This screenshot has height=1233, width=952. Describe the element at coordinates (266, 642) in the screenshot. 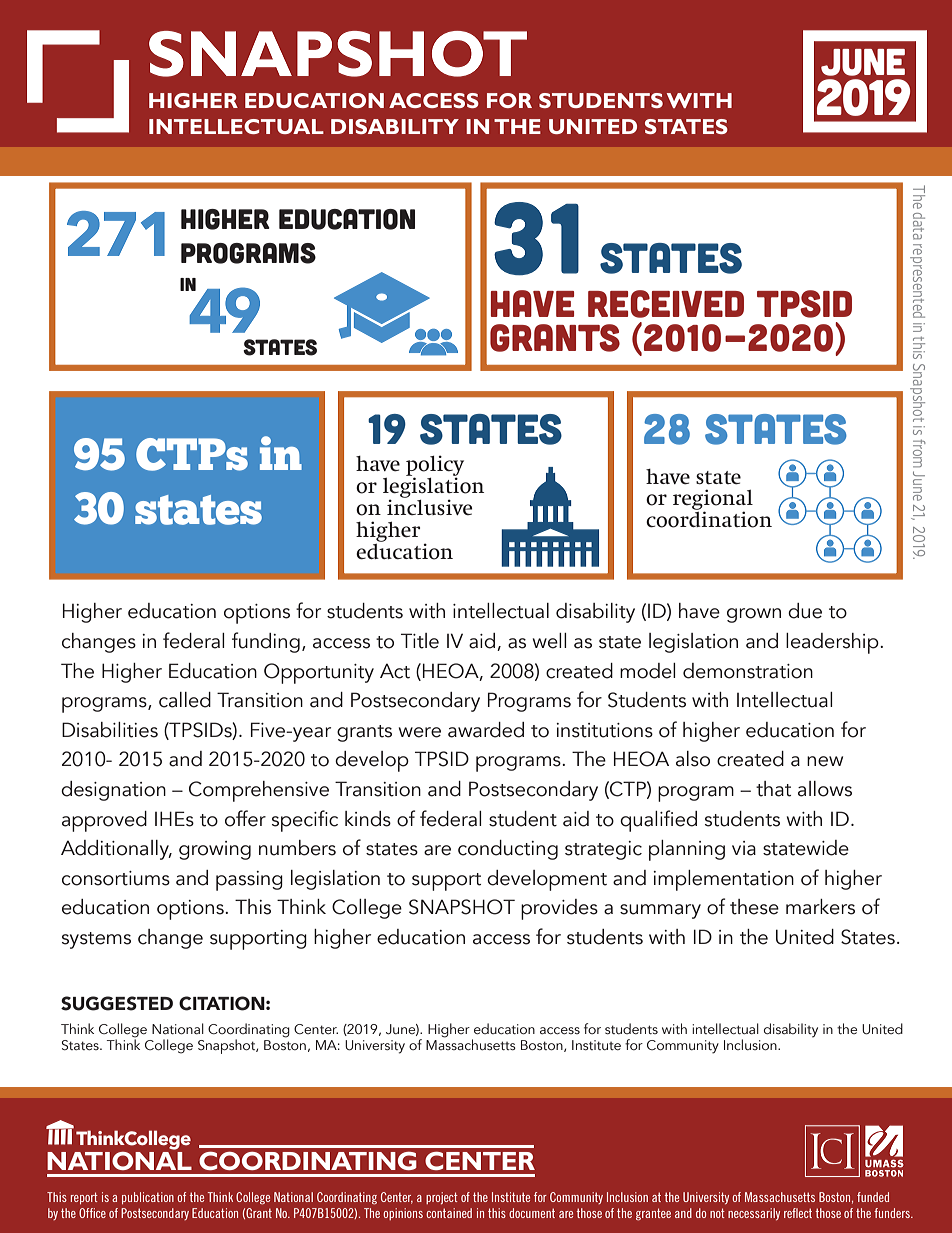

I see `funding` at that location.
